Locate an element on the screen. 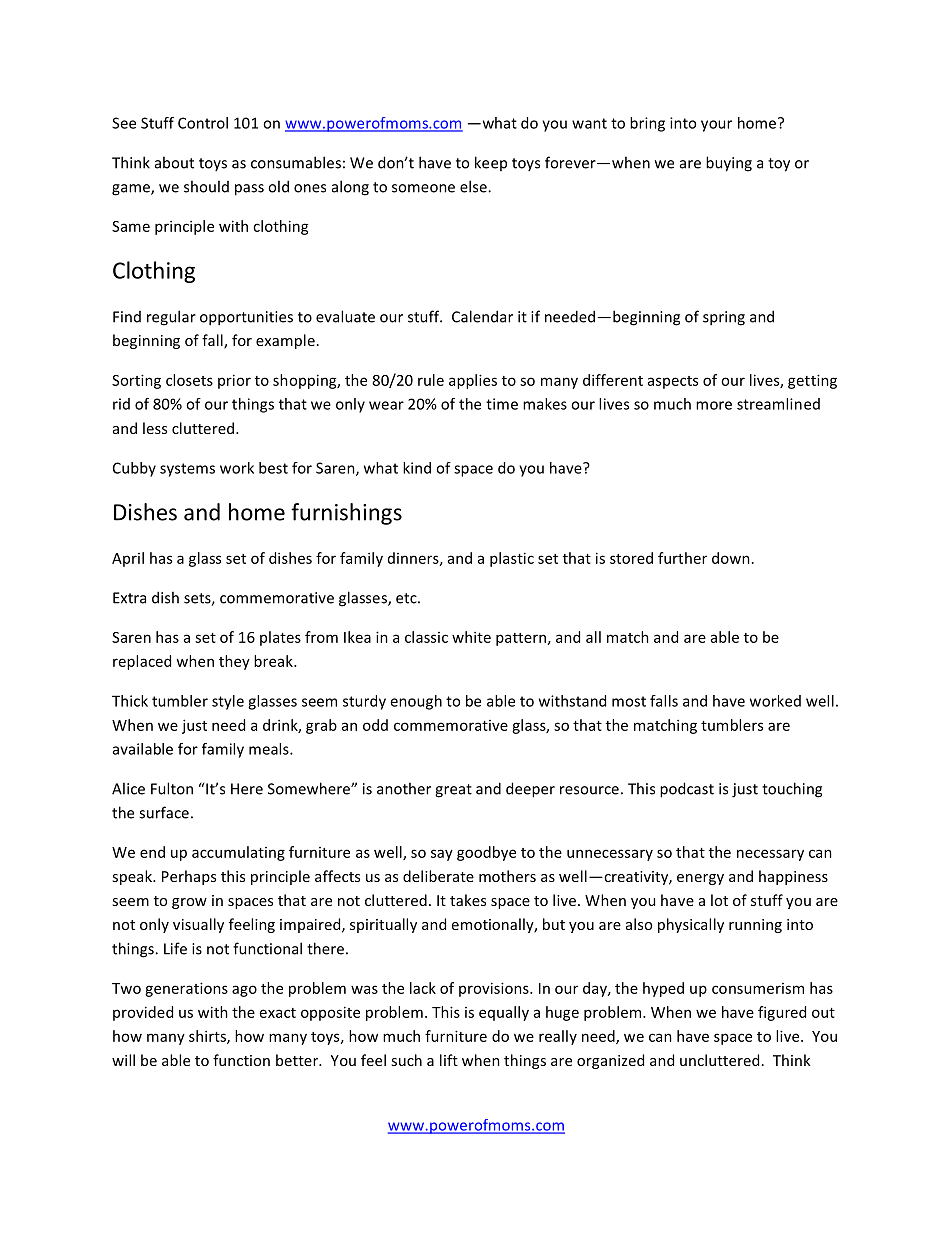  shirts is located at coordinates (208, 1037).
